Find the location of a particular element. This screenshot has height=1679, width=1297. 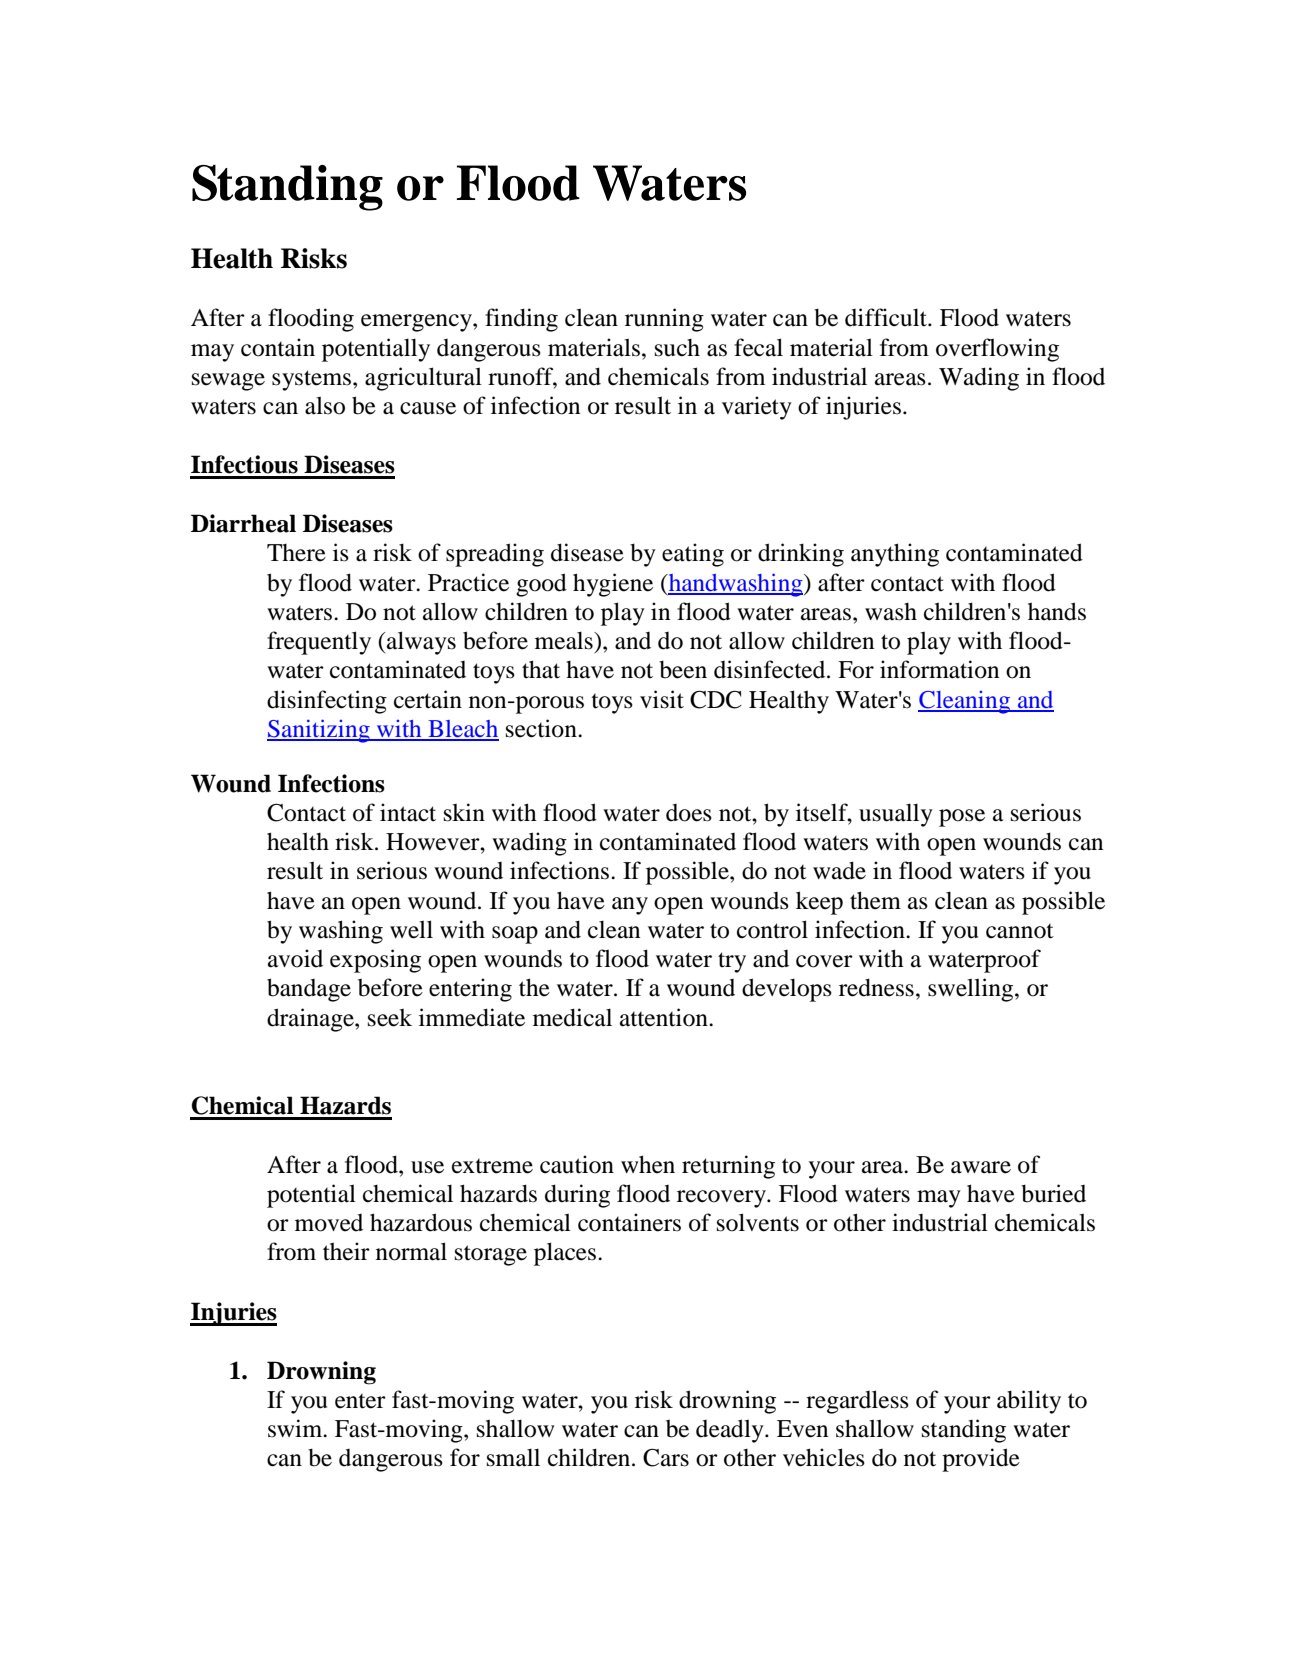

such is located at coordinates (677, 348).
